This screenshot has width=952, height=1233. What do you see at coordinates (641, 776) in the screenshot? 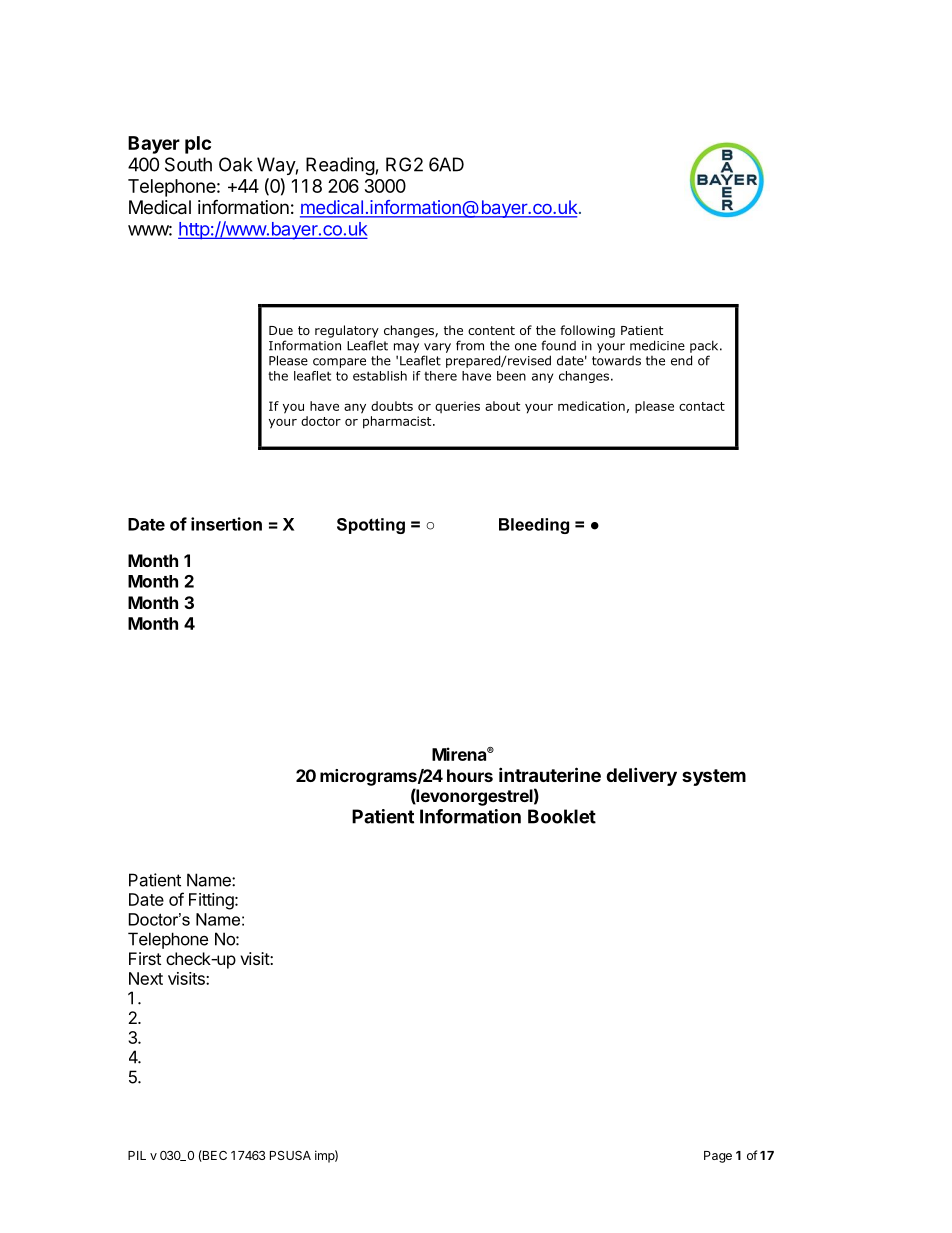
I see `delivery` at bounding box center [641, 776].
